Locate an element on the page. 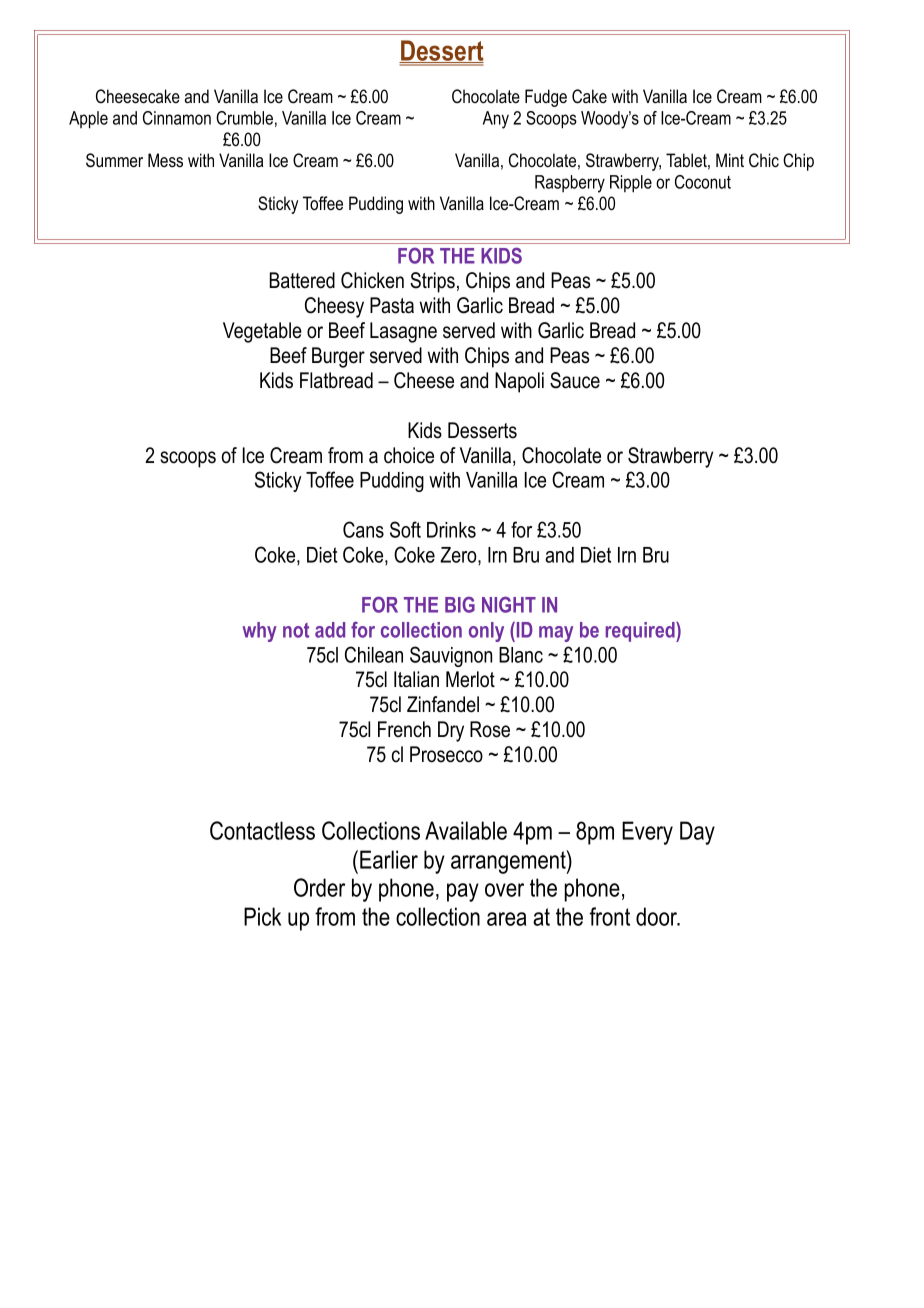 The height and width of the page is (1308, 924). Any is located at coordinates (496, 120).
